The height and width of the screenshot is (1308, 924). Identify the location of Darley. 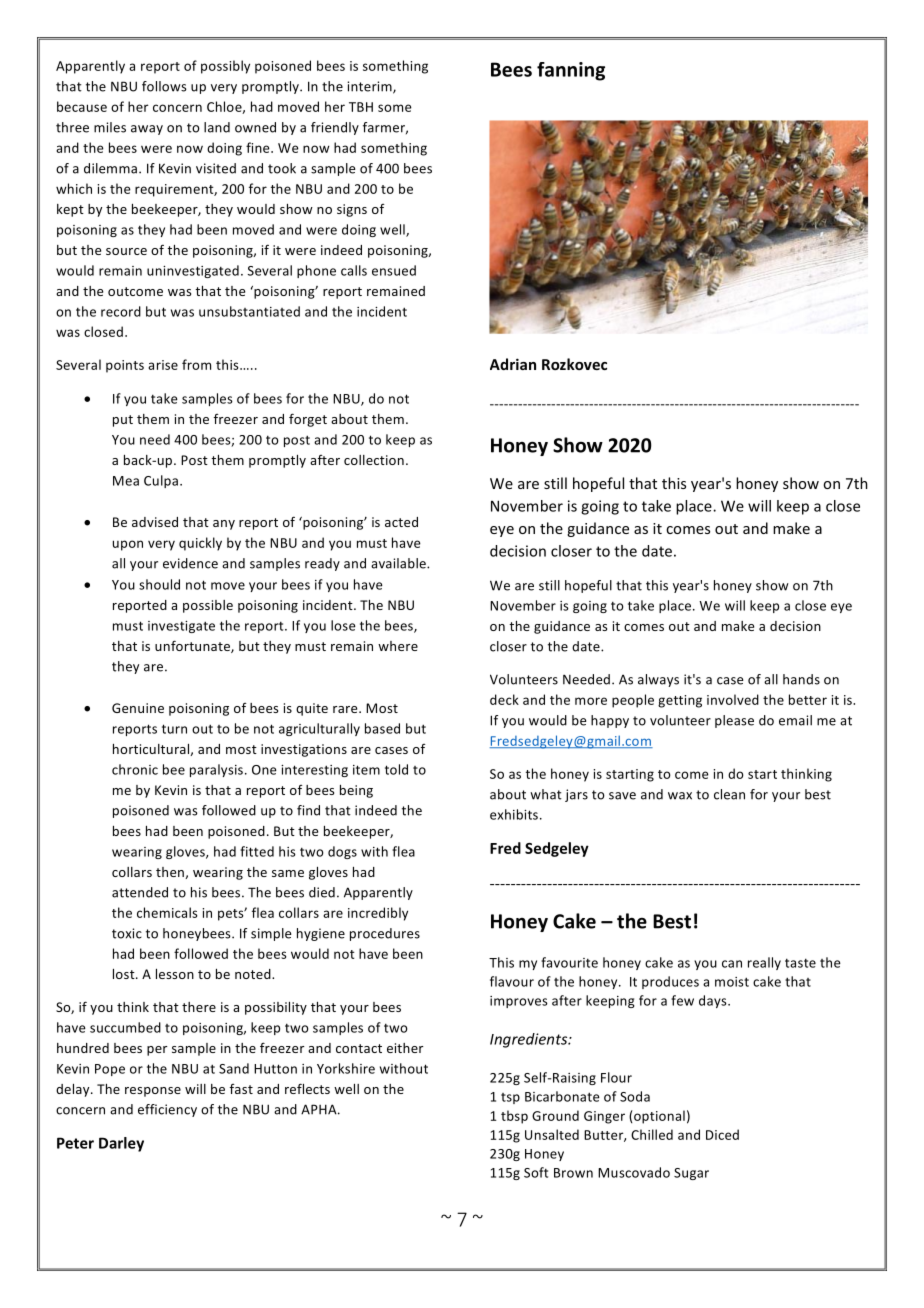
(121, 1144).
